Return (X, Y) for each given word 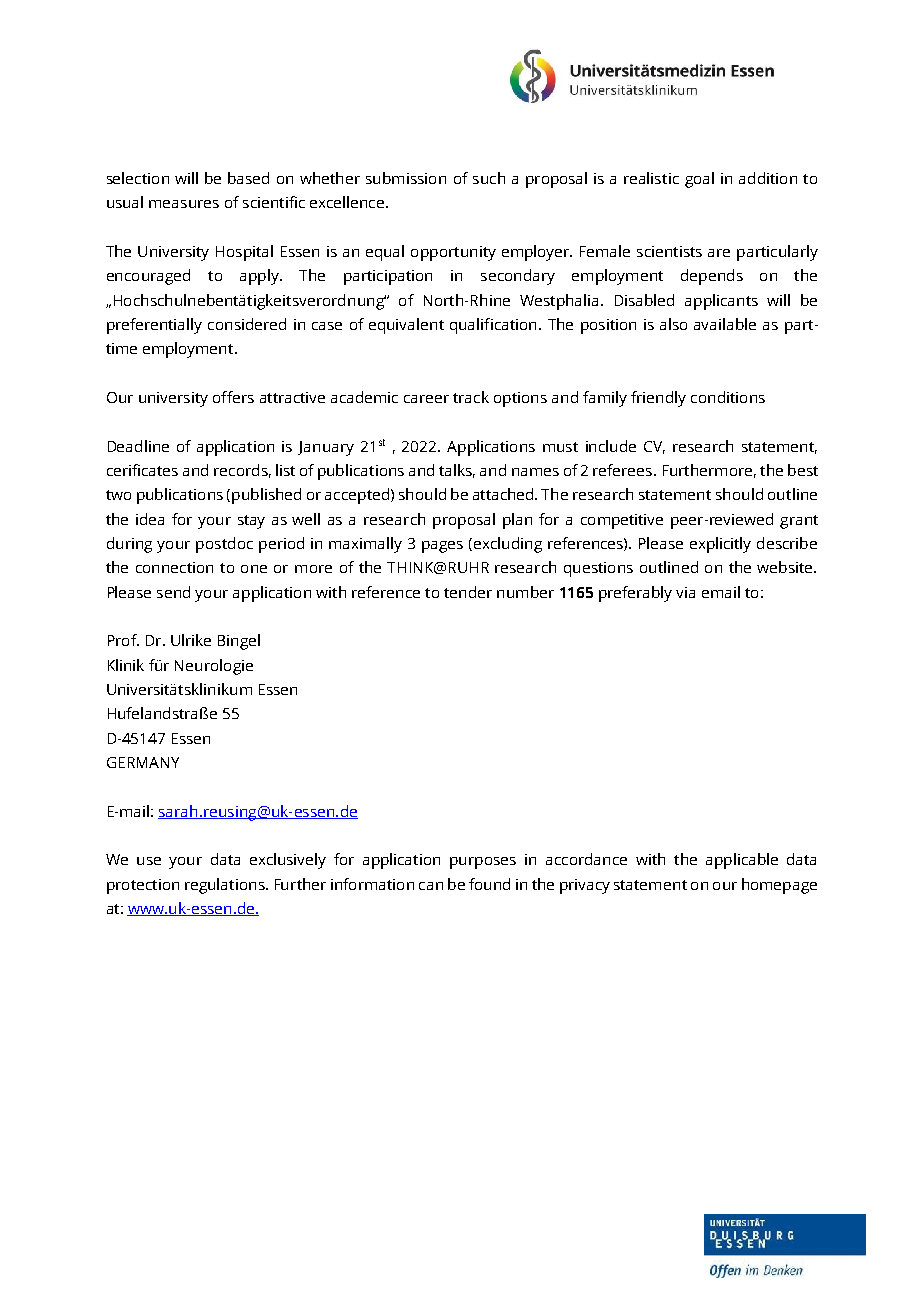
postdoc (224, 545)
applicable (742, 861)
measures (184, 204)
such (489, 178)
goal (699, 180)
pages (442, 547)
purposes (483, 863)
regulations (226, 886)
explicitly (720, 545)
